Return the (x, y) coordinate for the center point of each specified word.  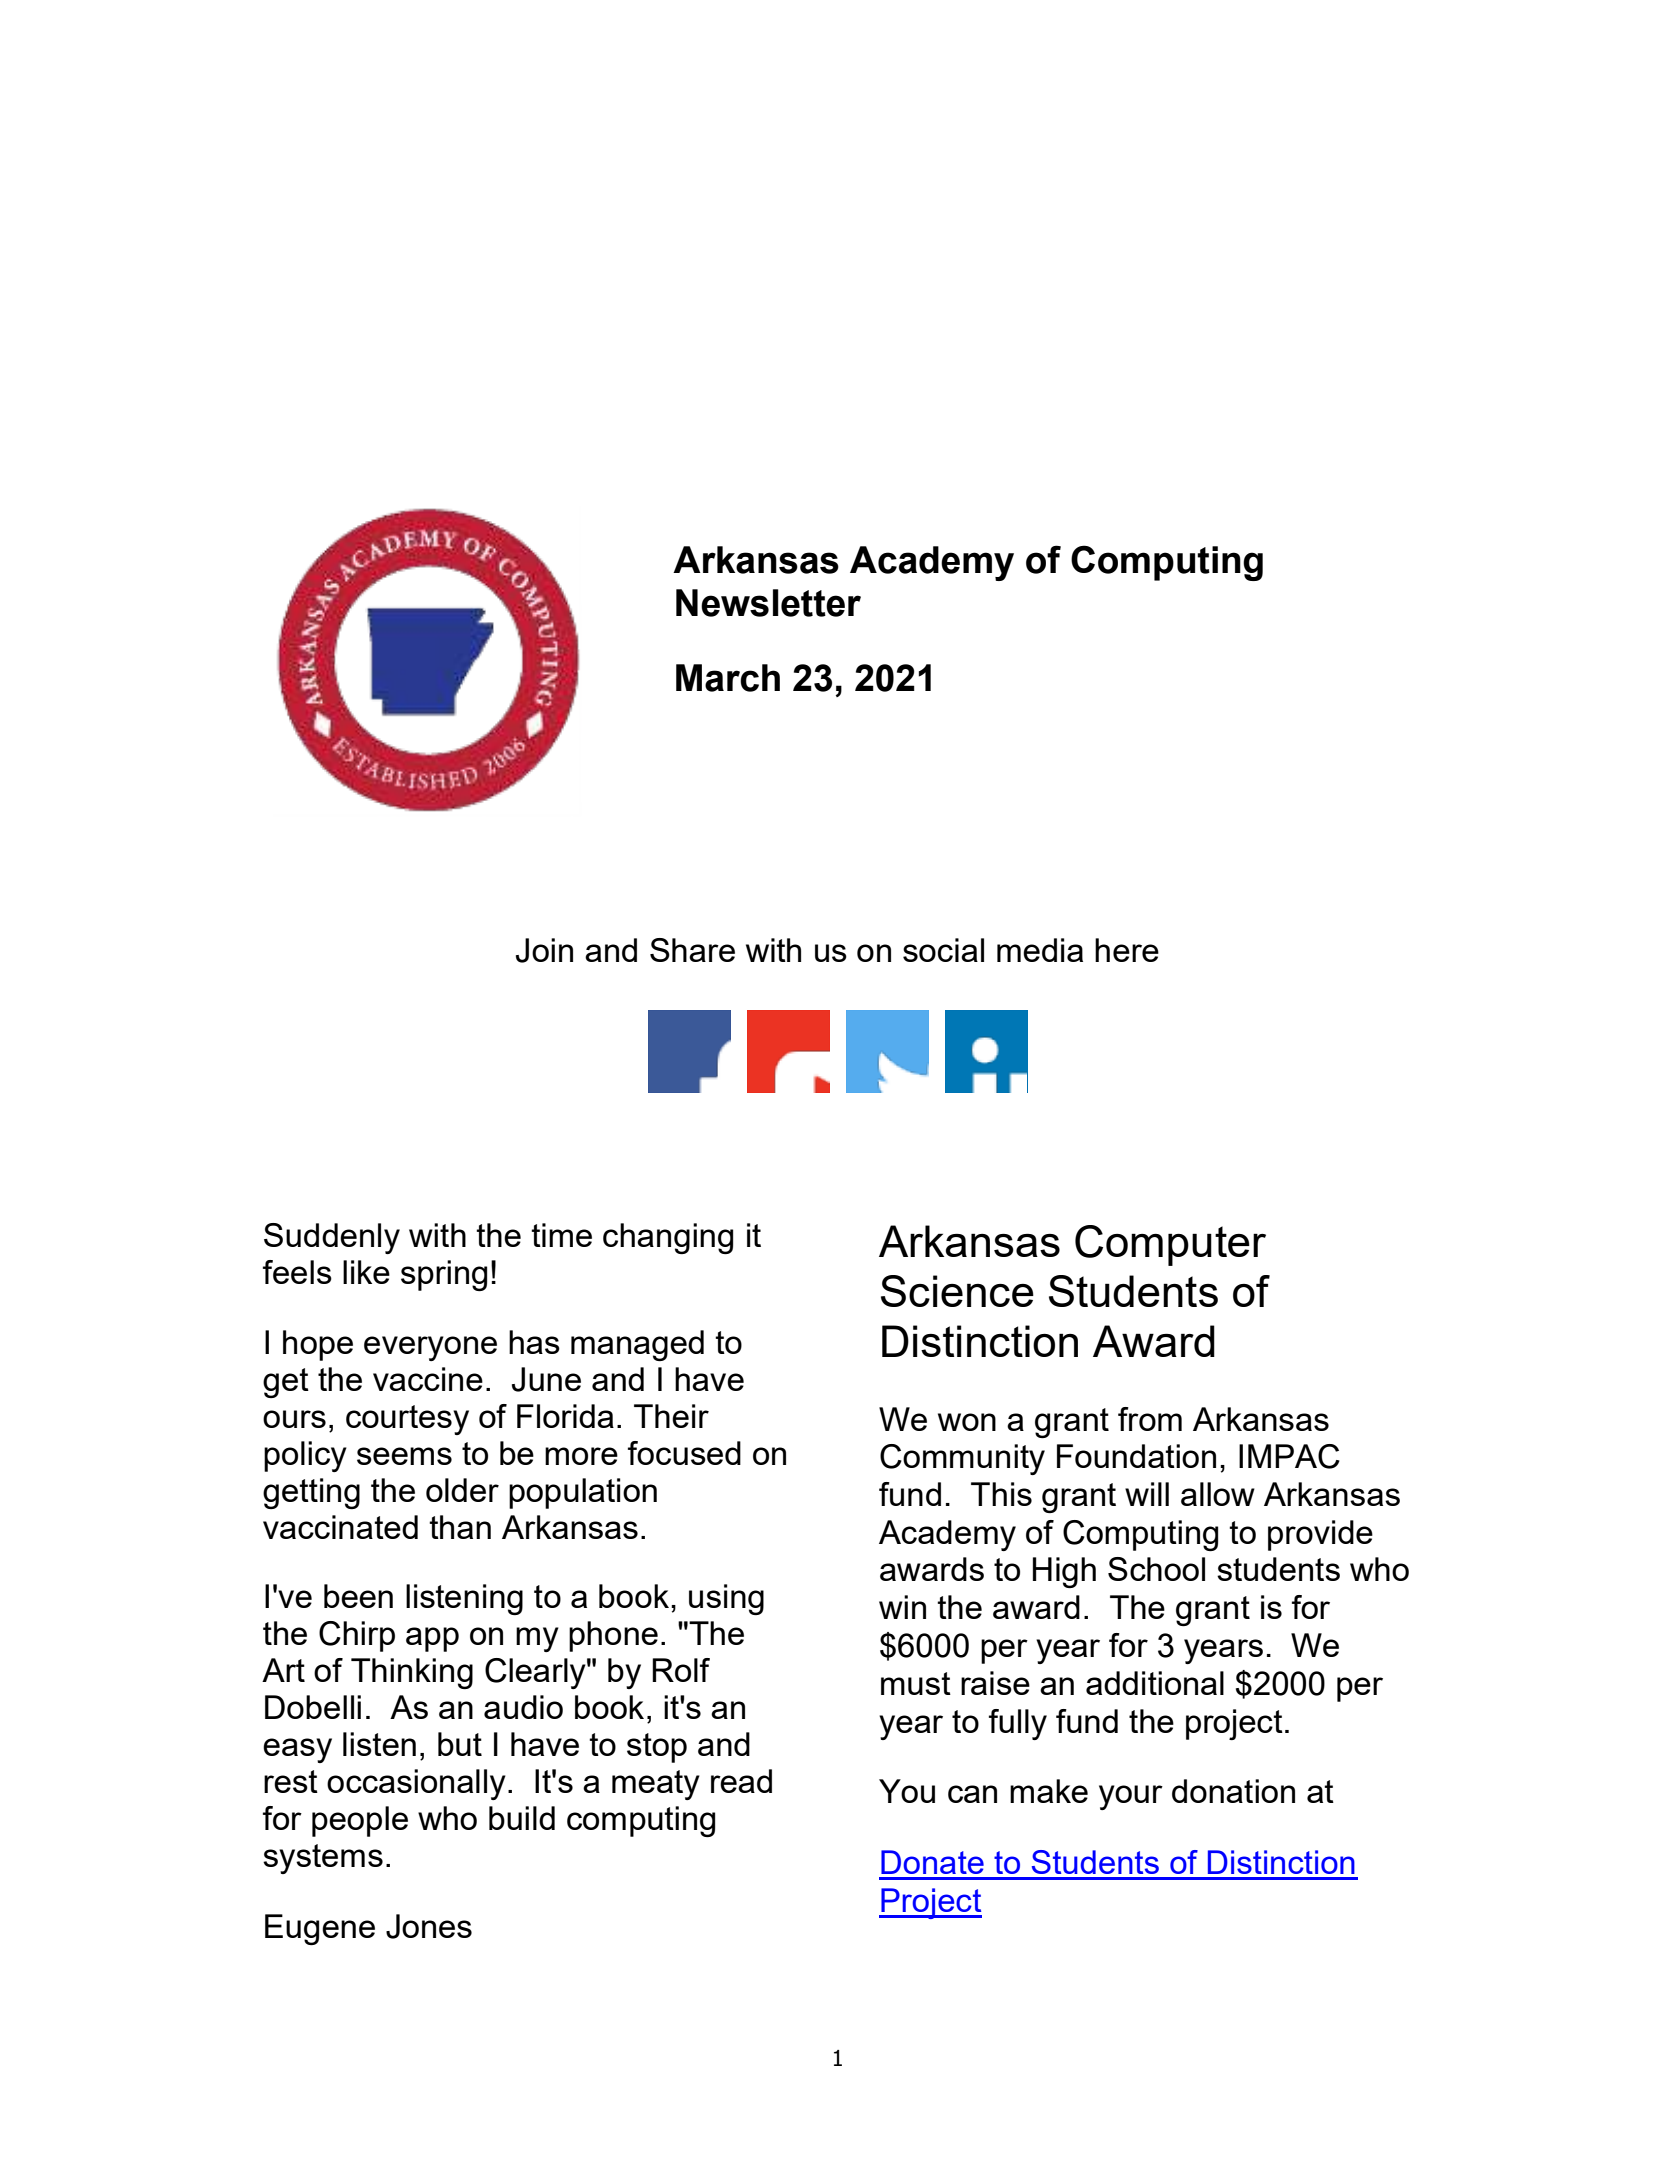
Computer (1170, 1245)
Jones (429, 1926)
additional (1155, 1683)
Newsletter (768, 603)
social (943, 950)
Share (692, 950)
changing (668, 1238)
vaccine (428, 1379)
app (432, 1639)
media (1040, 950)
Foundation (1136, 1456)
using (726, 1599)
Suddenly (332, 1238)
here (1127, 950)
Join (544, 950)
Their (671, 1416)
